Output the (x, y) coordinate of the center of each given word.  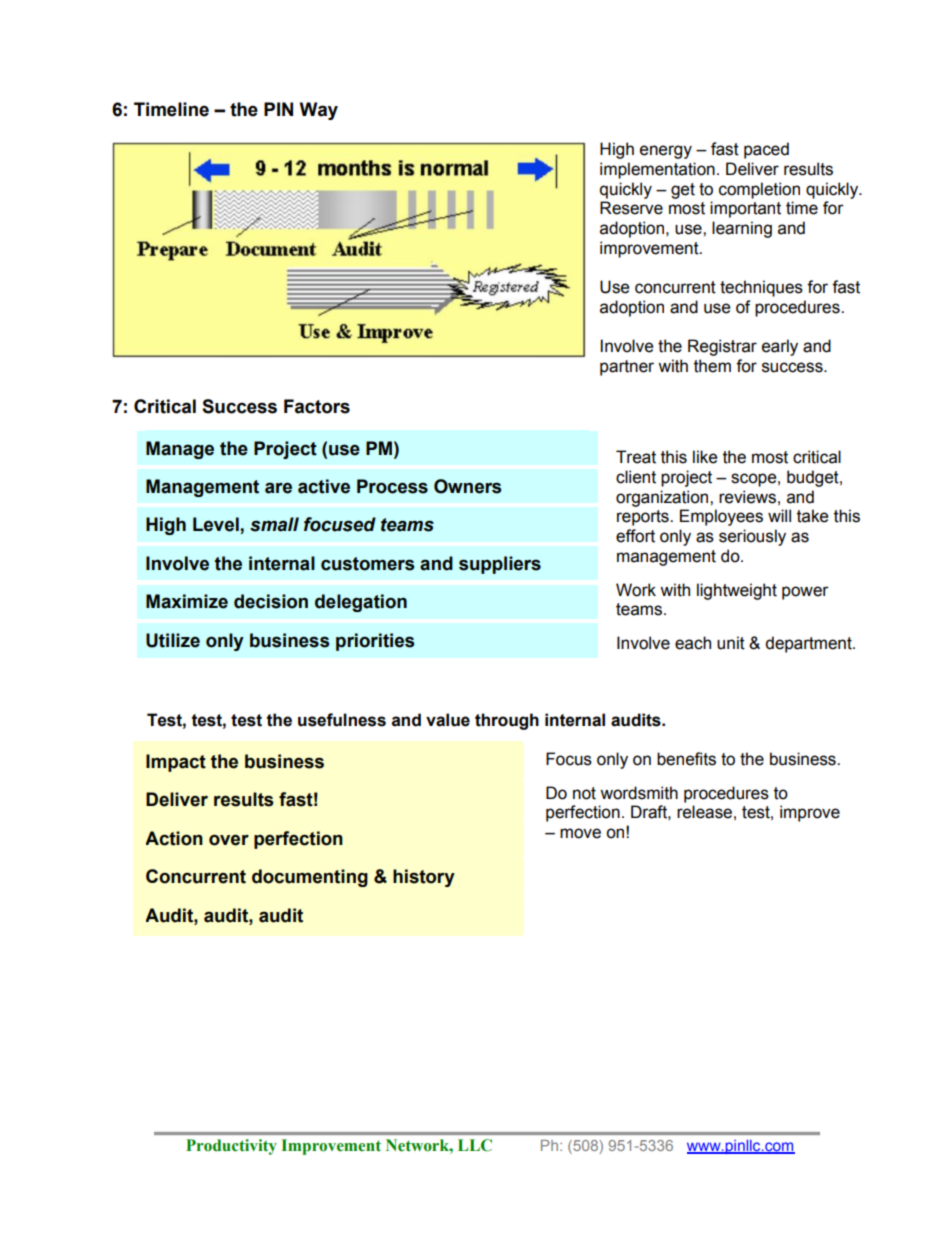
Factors (317, 406)
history (424, 878)
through (507, 721)
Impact (176, 763)
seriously (752, 537)
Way (319, 111)
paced (766, 150)
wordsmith (639, 793)
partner (627, 368)
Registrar (722, 347)
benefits (686, 759)
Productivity (231, 1147)
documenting (310, 878)
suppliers (500, 565)
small (274, 524)
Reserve (631, 208)
